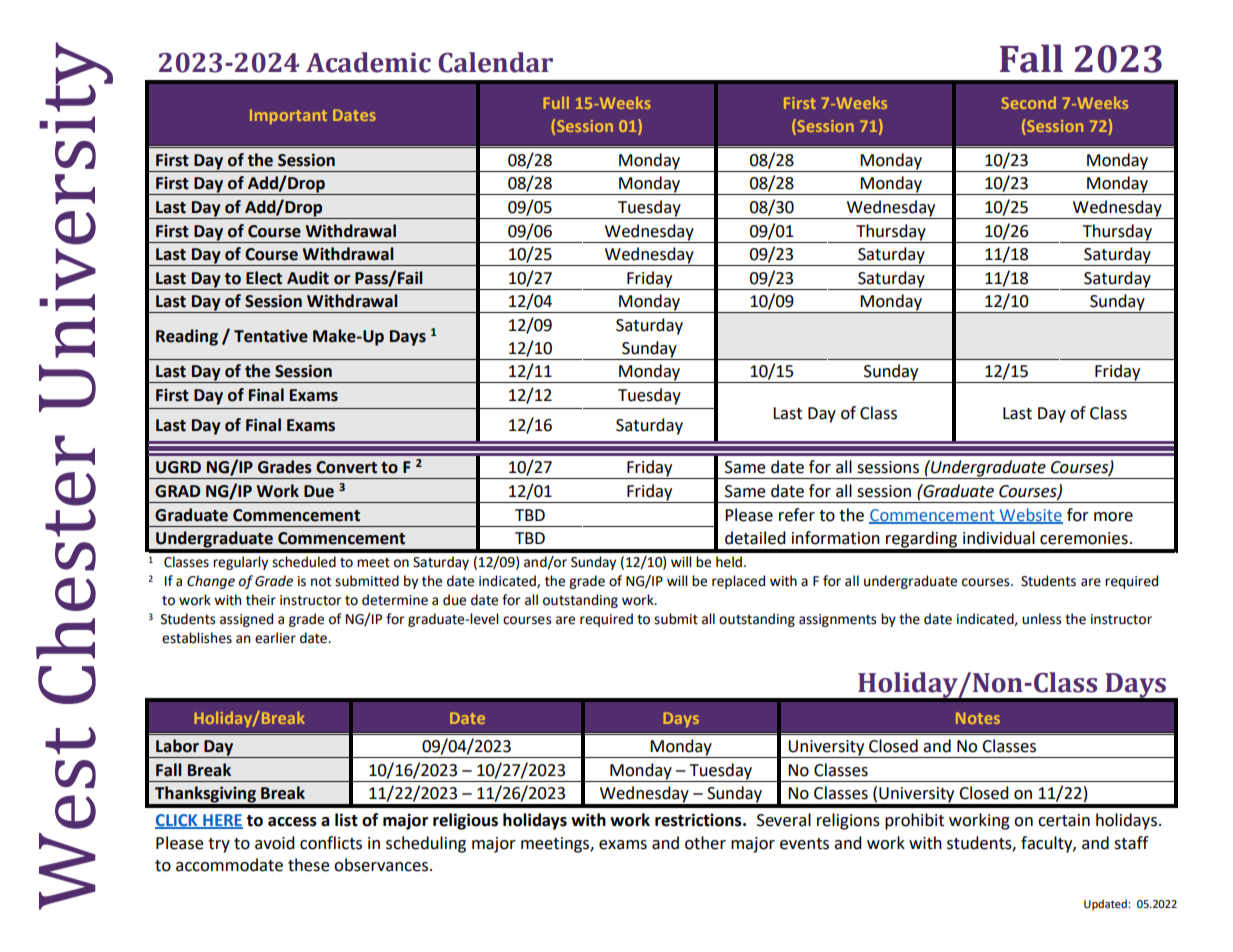 This screenshot has height=952, width=1233. Describe the element at coordinates (556, 102) in the screenshot. I see `Full` at that location.
